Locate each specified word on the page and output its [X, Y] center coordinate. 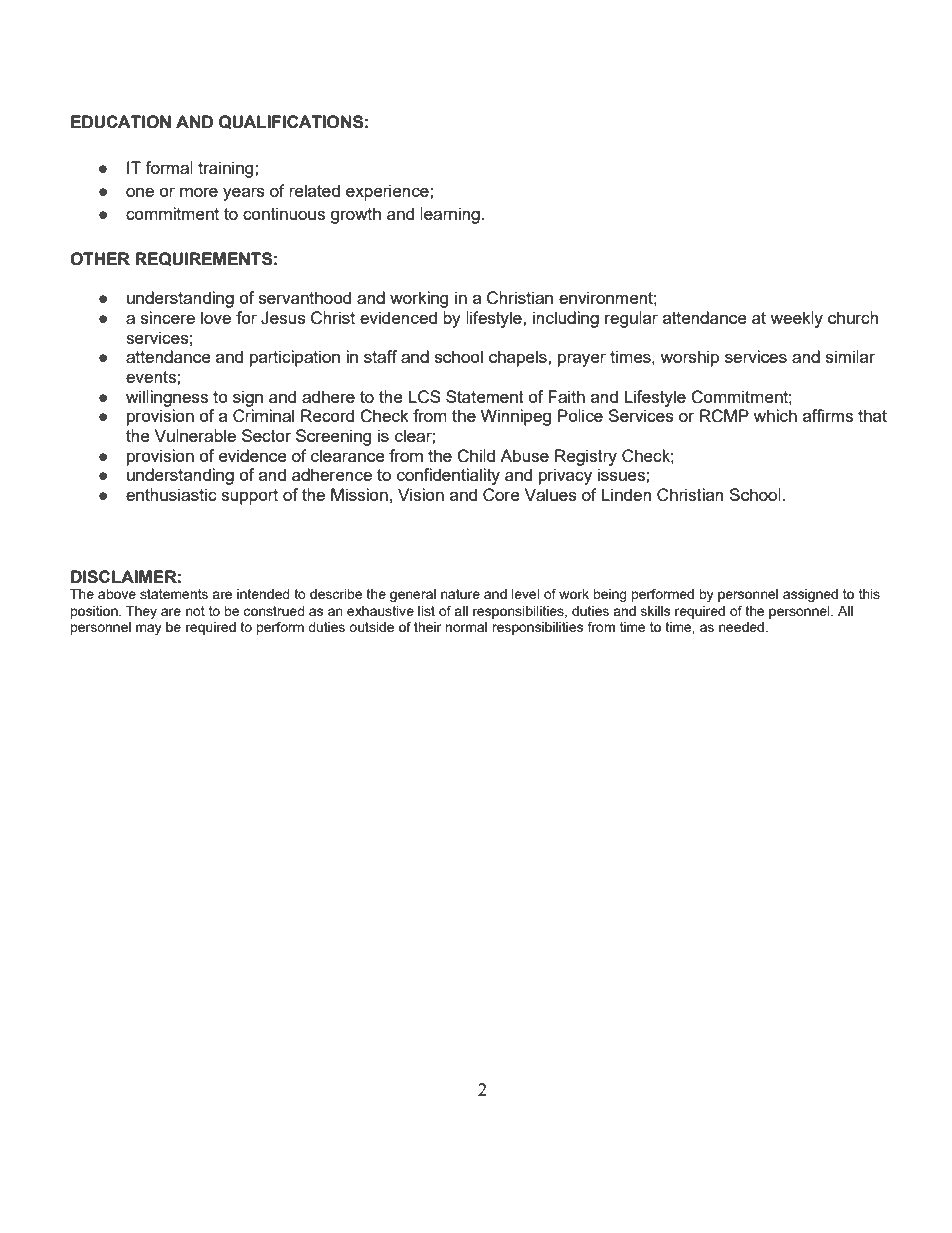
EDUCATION [121, 122]
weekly [796, 319]
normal [466, 627]
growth [355, 215]
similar [850, 356]
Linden [626, 494]
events [152, 377]
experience [388, 192]
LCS [424, 397]
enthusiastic [171, 494]
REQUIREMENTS [203, 259]
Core [501, 495]
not [195, 611]
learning [450, 215]
